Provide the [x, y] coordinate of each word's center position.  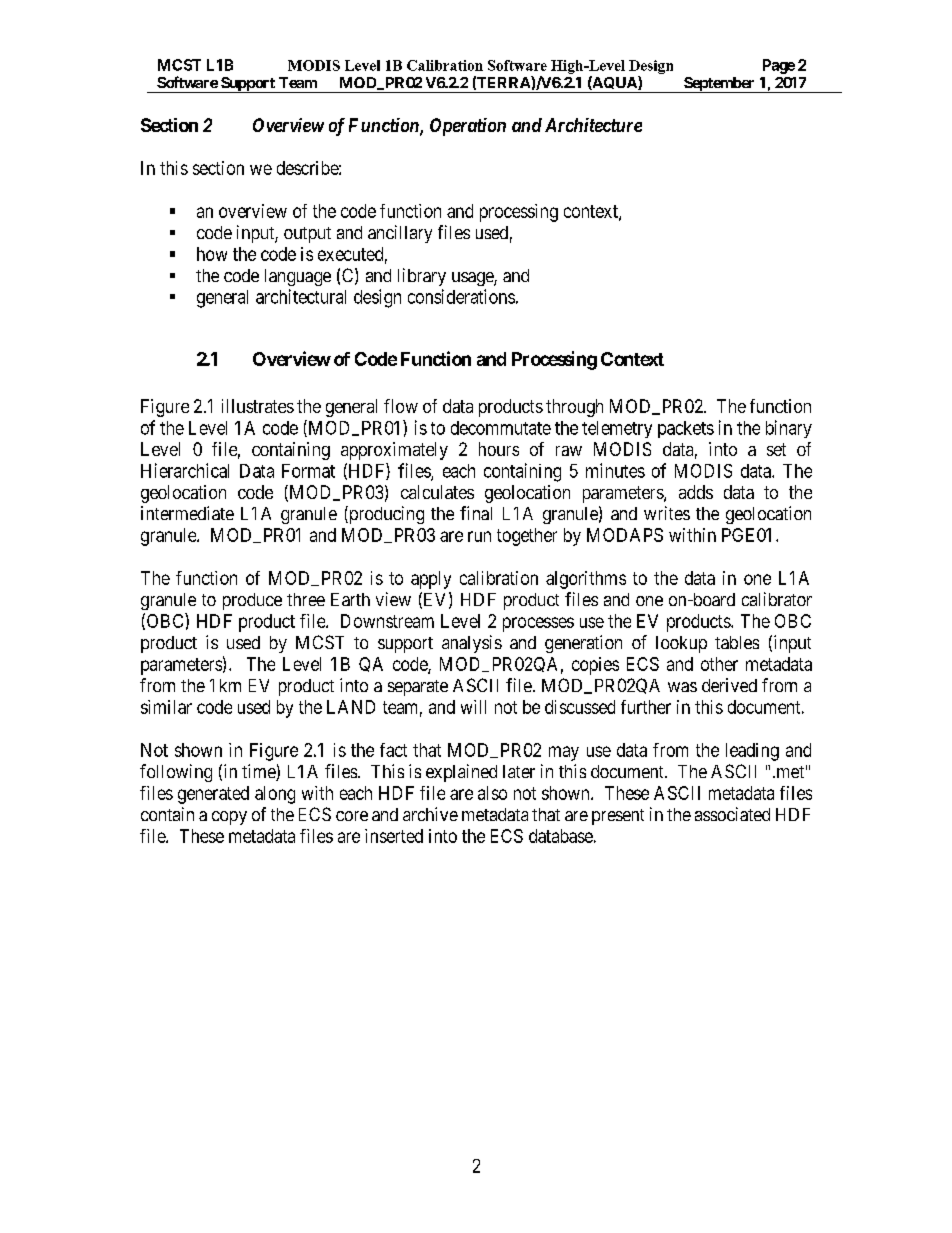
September [719, 85]
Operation [468, 127]
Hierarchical [185, 470]
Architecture [593, 125]
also [492, 793]
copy [229, 818]
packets [686, 429]
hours [499, 449]
